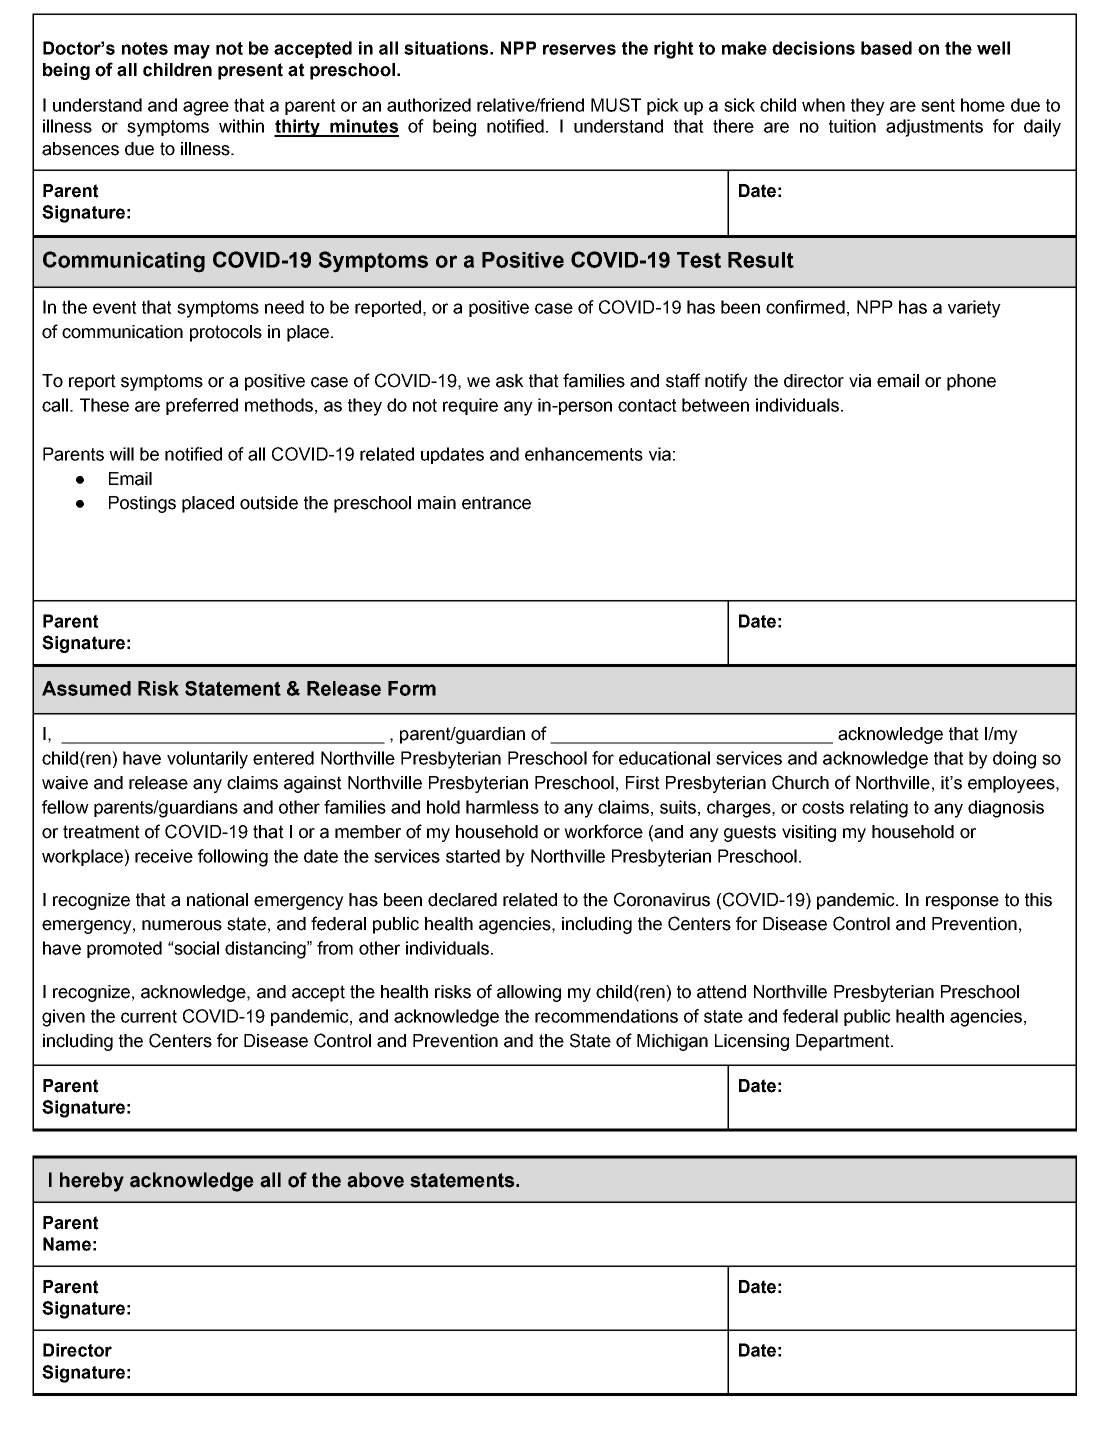  Describe the element at coordinates (844, 1042) in the screenshot. I see `Department` at that location.
